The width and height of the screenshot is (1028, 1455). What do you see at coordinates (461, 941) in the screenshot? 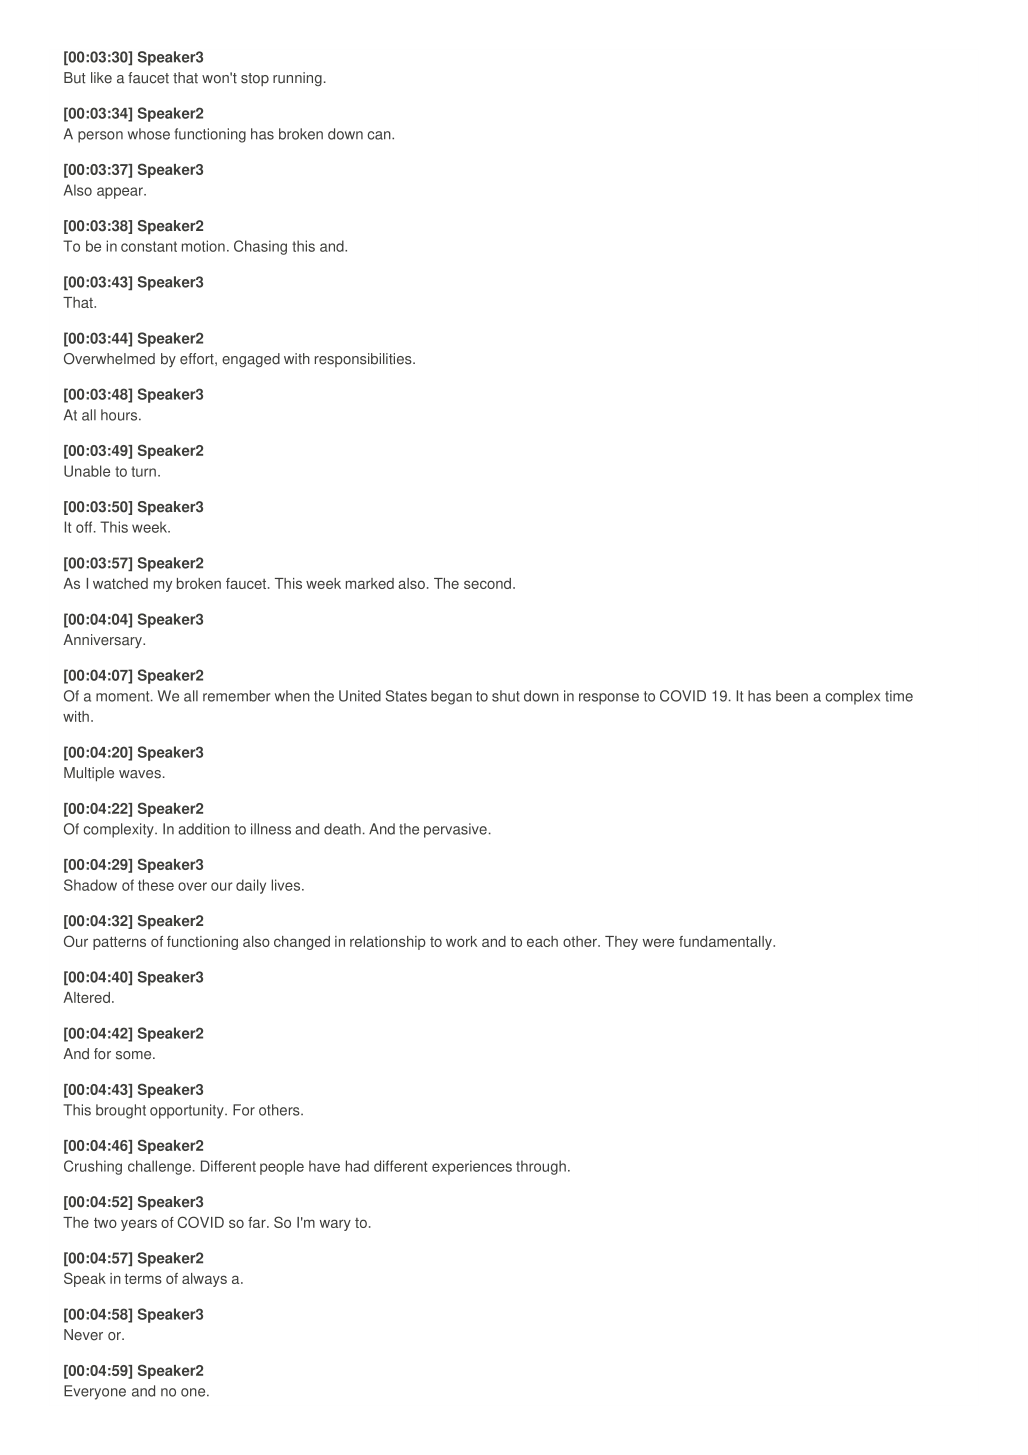
I see `work` at bounding box center [461, 941].
